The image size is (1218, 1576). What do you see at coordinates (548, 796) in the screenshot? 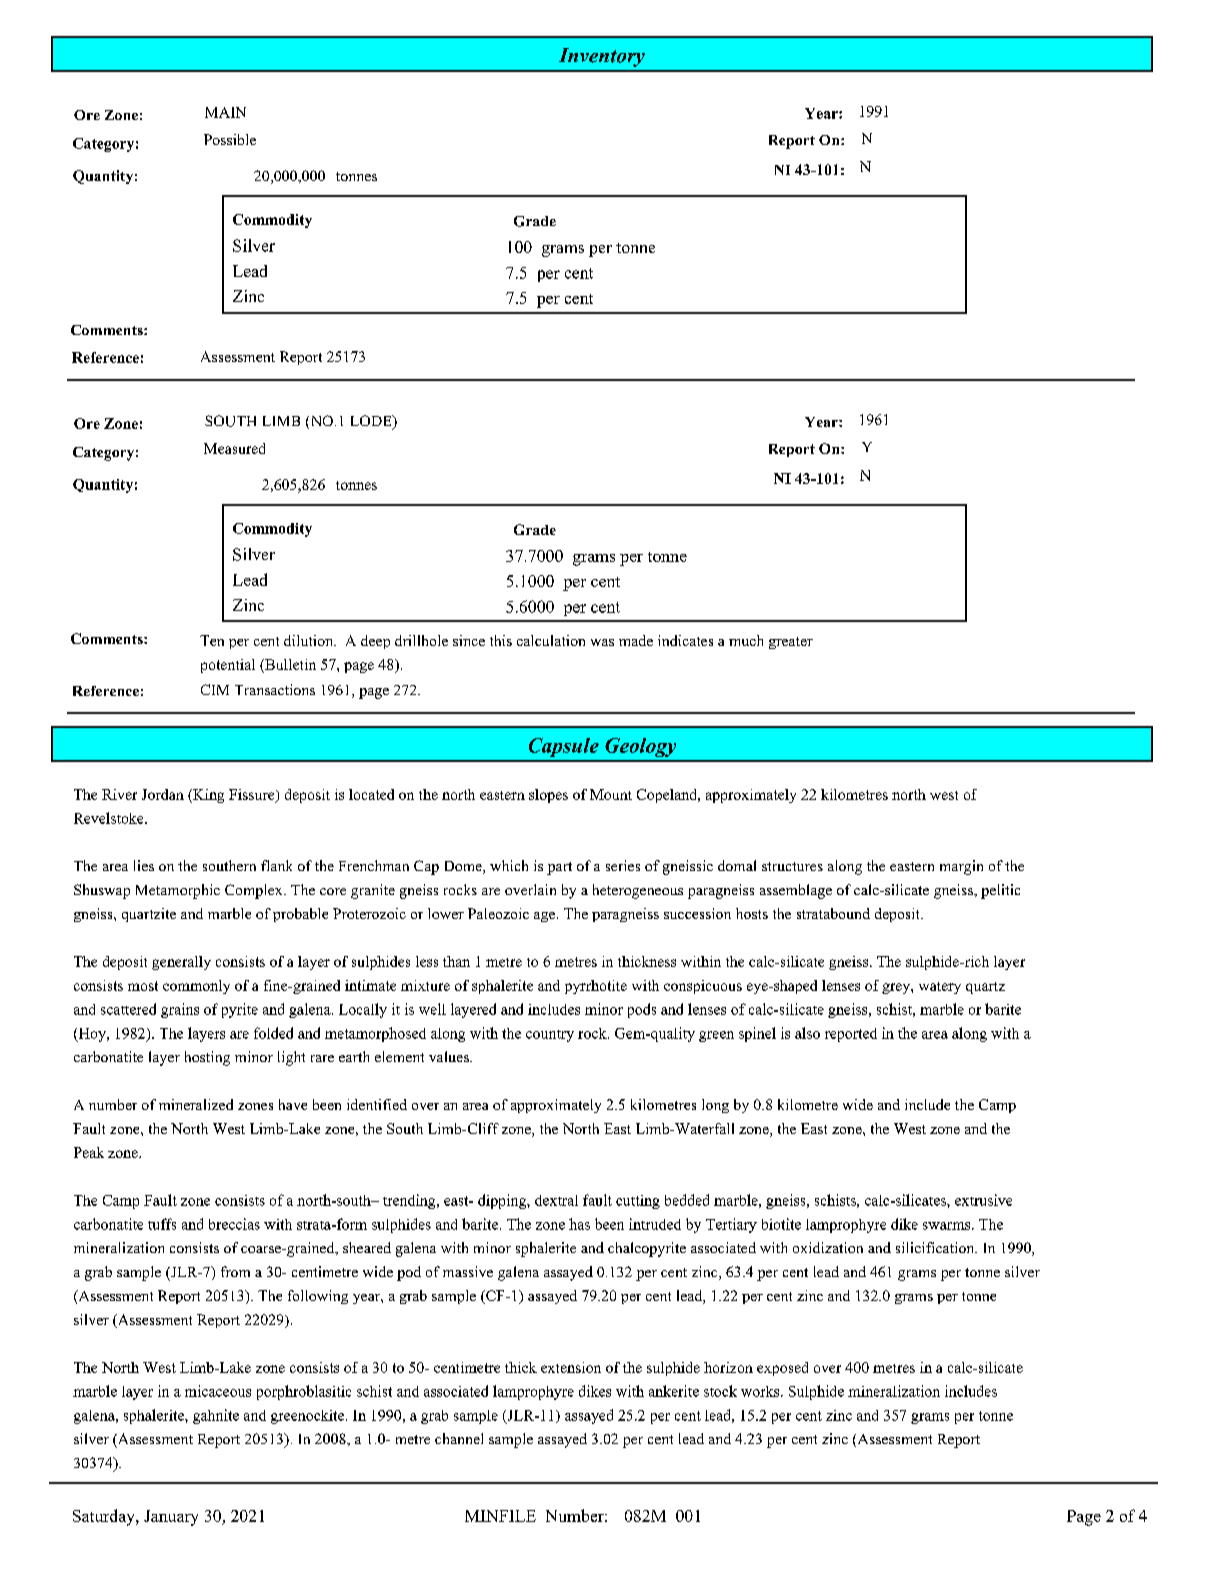
I see `slopes` at bounding box center [548, 796].
